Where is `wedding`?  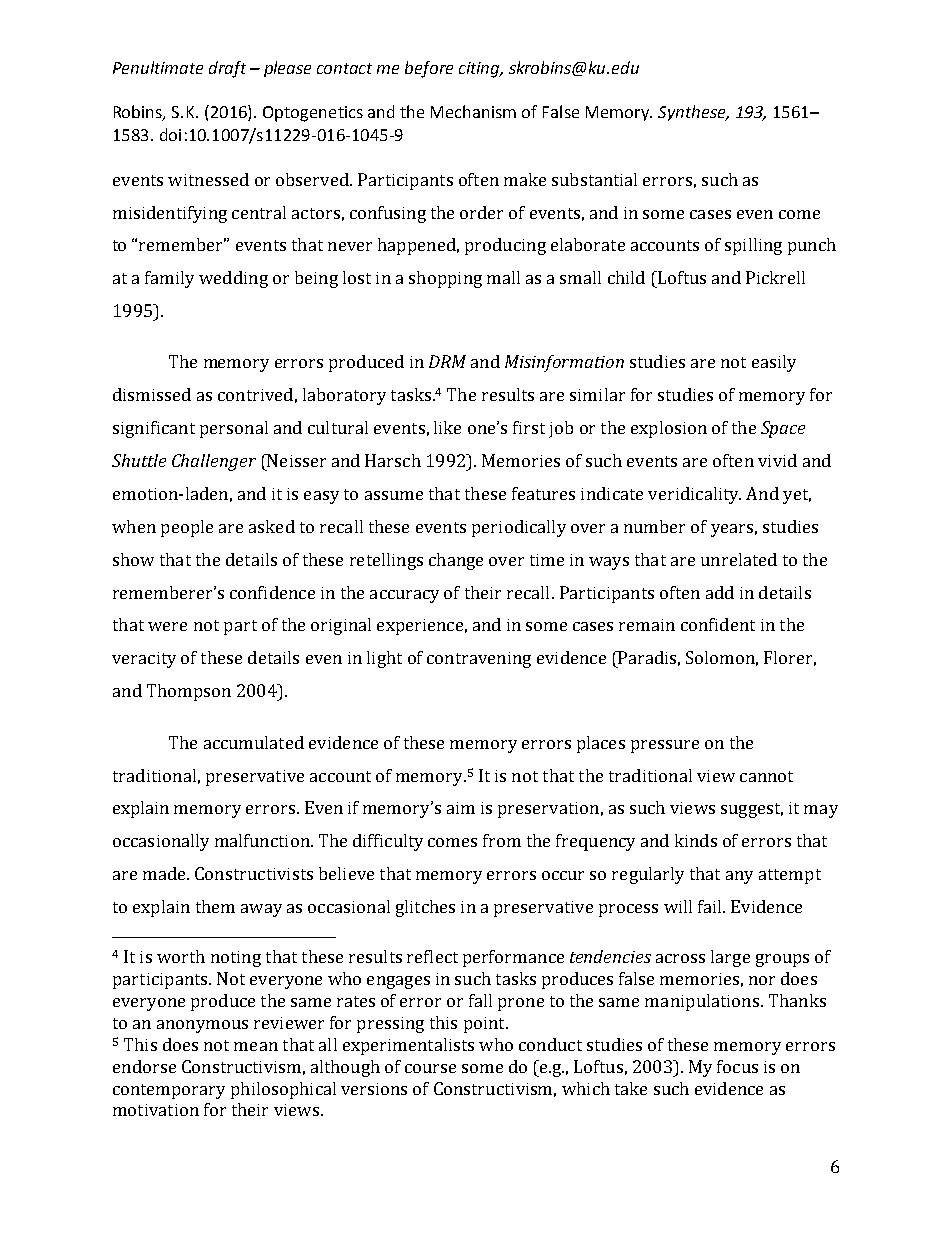
wedding is located at coordinates (233, 279).
